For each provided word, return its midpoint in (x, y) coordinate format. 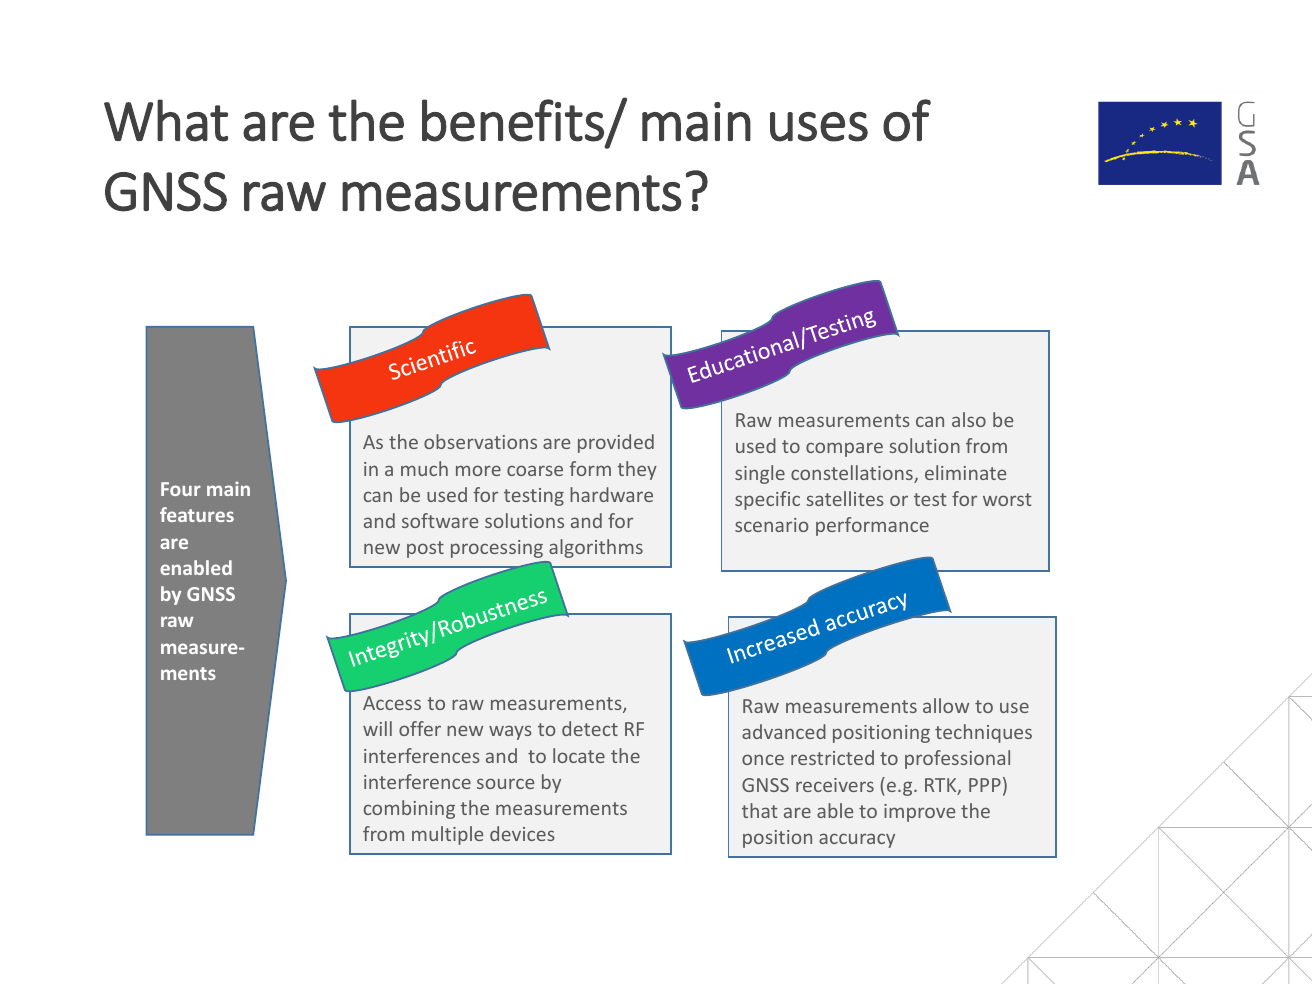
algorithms (596, 548)
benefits (513, 120)
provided (616, 443)
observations (480, 441)
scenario (772, 525)
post (425, 549)
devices (522, 833)
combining (409, 809)
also (969, 419)
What (166, 120)
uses (819, 127)
